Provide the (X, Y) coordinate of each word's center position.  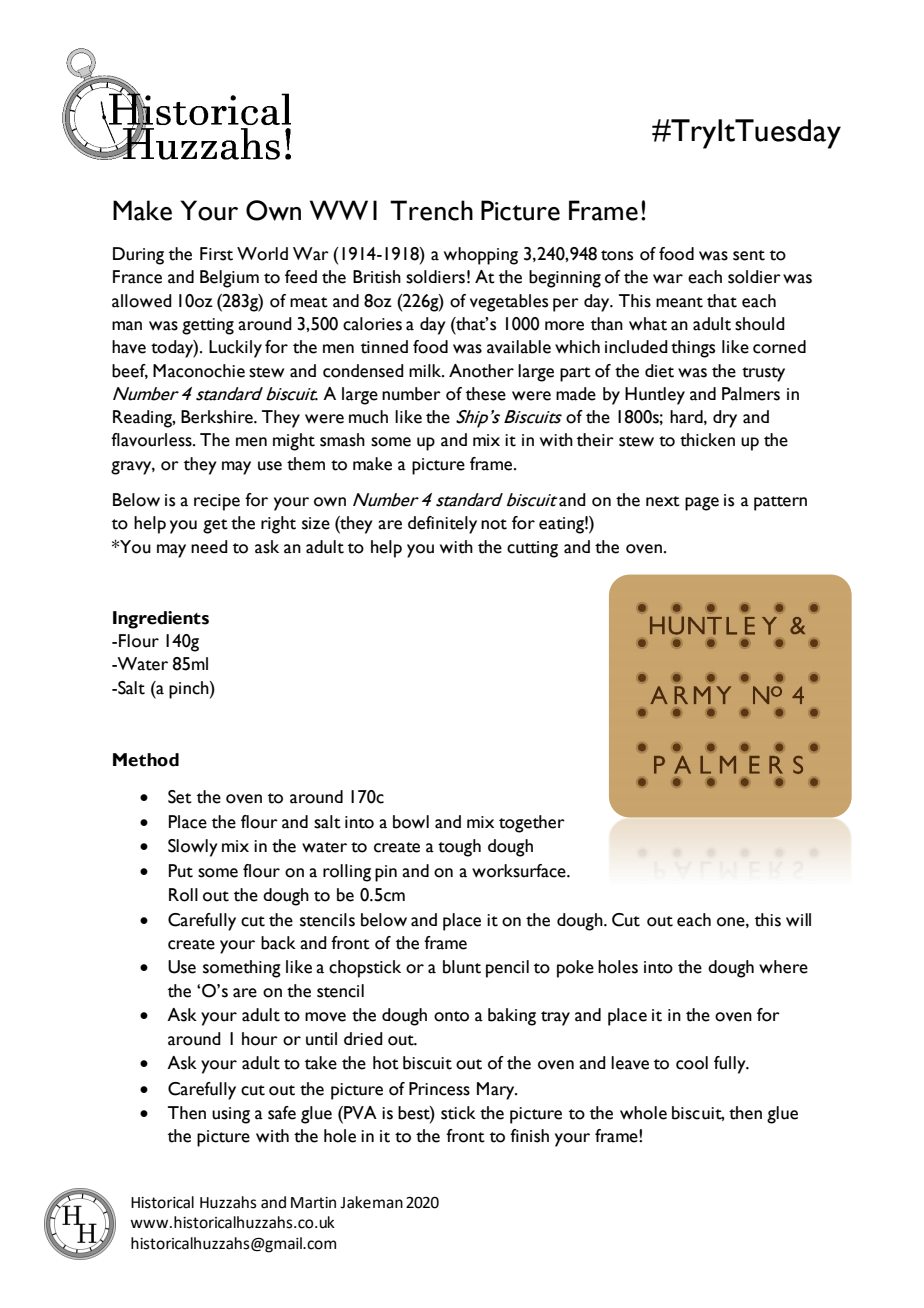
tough (459, 848)
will (798, 919)
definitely (442, 525)
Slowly (193, 848)
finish (529, 1136)
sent (749, 255)
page (702, 504)
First (216, 254)
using (231, 1115)
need (209, 547)
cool (692, 1063)
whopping (481, 256)
